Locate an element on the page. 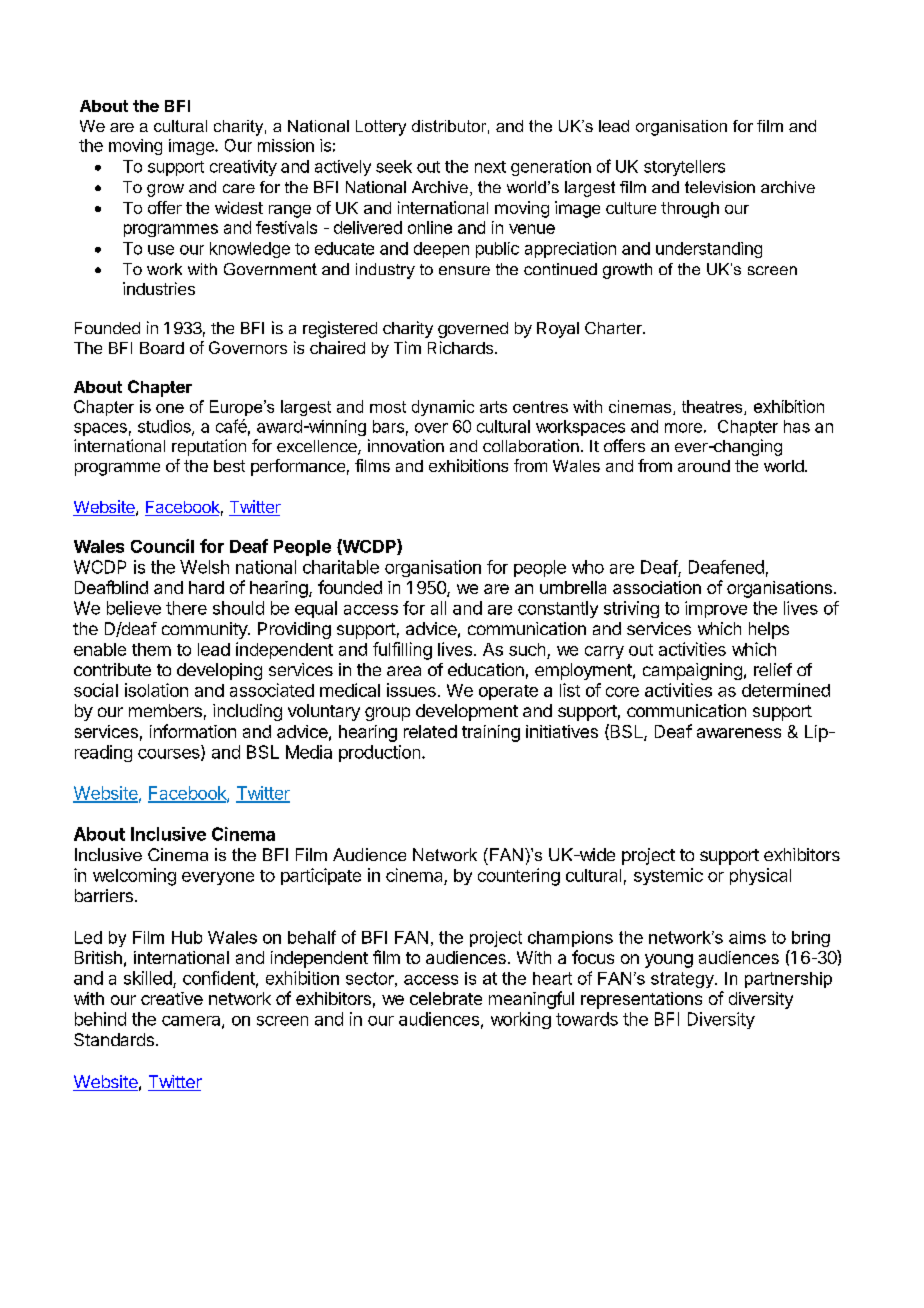 The image size is (924, 1308). Charter is located at coordinates (614, 328).
